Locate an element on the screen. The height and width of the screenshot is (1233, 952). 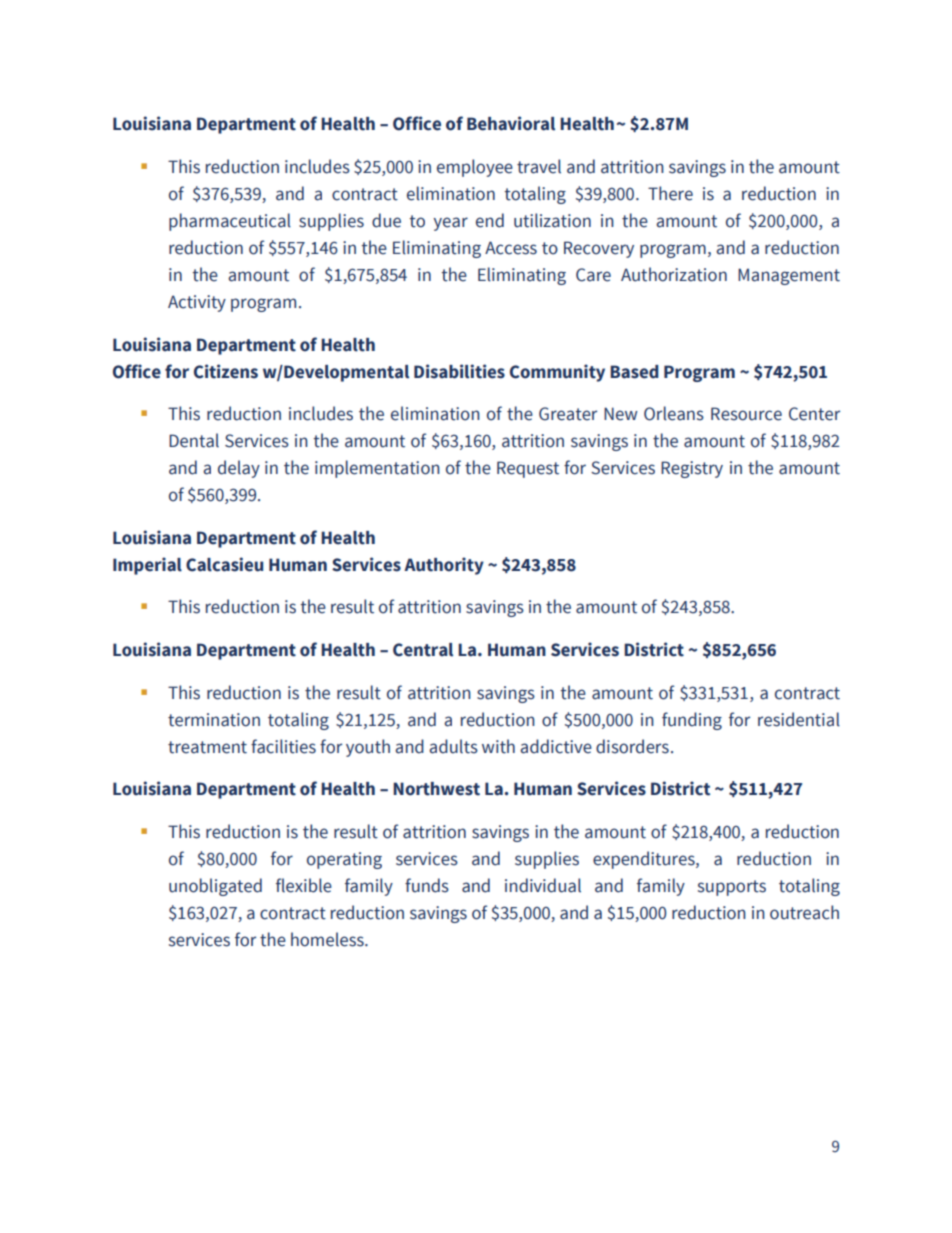
Resource is located at coordinates (746, 414).
